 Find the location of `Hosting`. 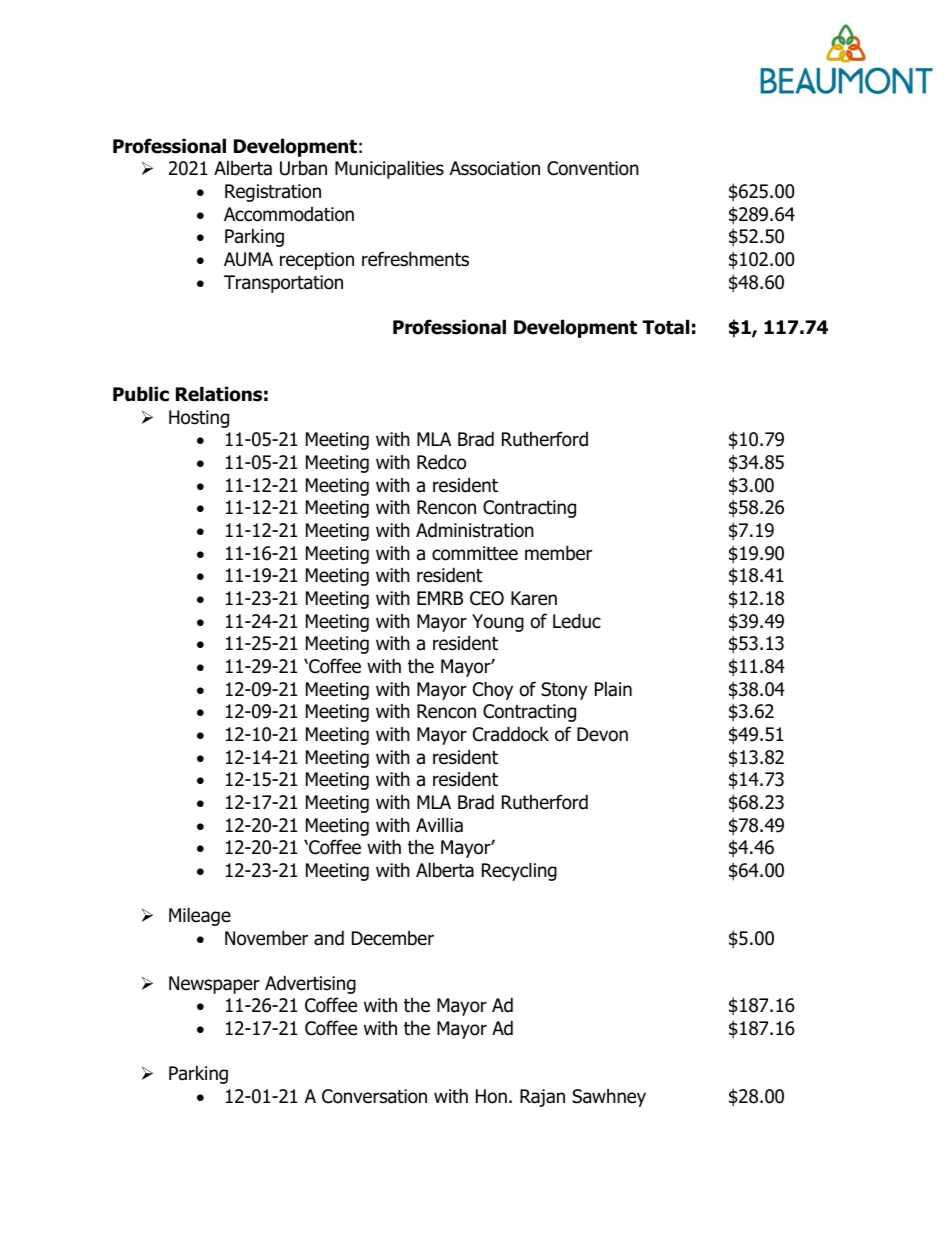

Hosting is located at coordinates (199, 419).
